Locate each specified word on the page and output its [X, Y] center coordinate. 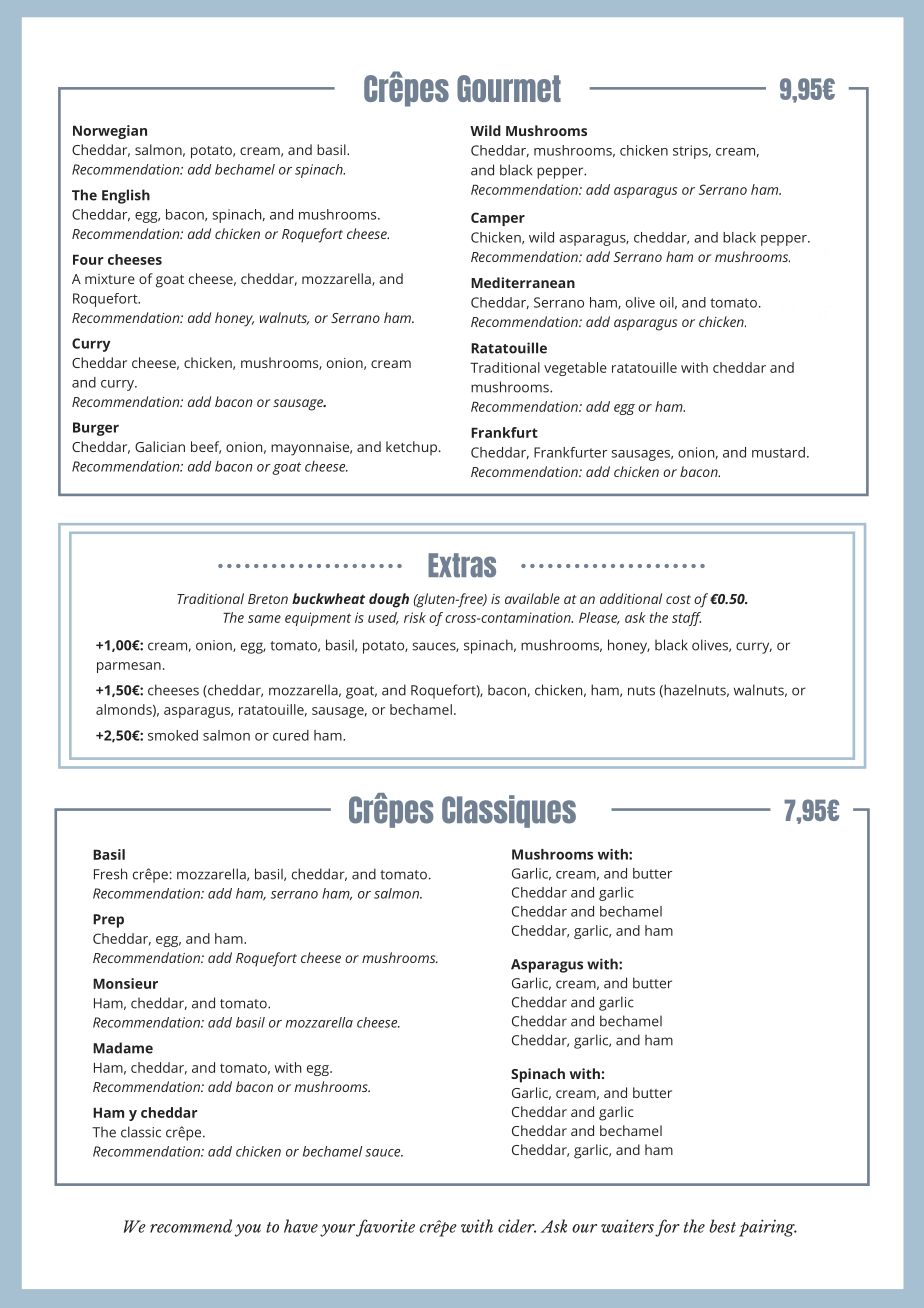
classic [141, 1132]
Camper [498, 219]
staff [686, 619]
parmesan [129, 667]
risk [415, 617]
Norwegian [110, 132]
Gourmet [509, 88]
